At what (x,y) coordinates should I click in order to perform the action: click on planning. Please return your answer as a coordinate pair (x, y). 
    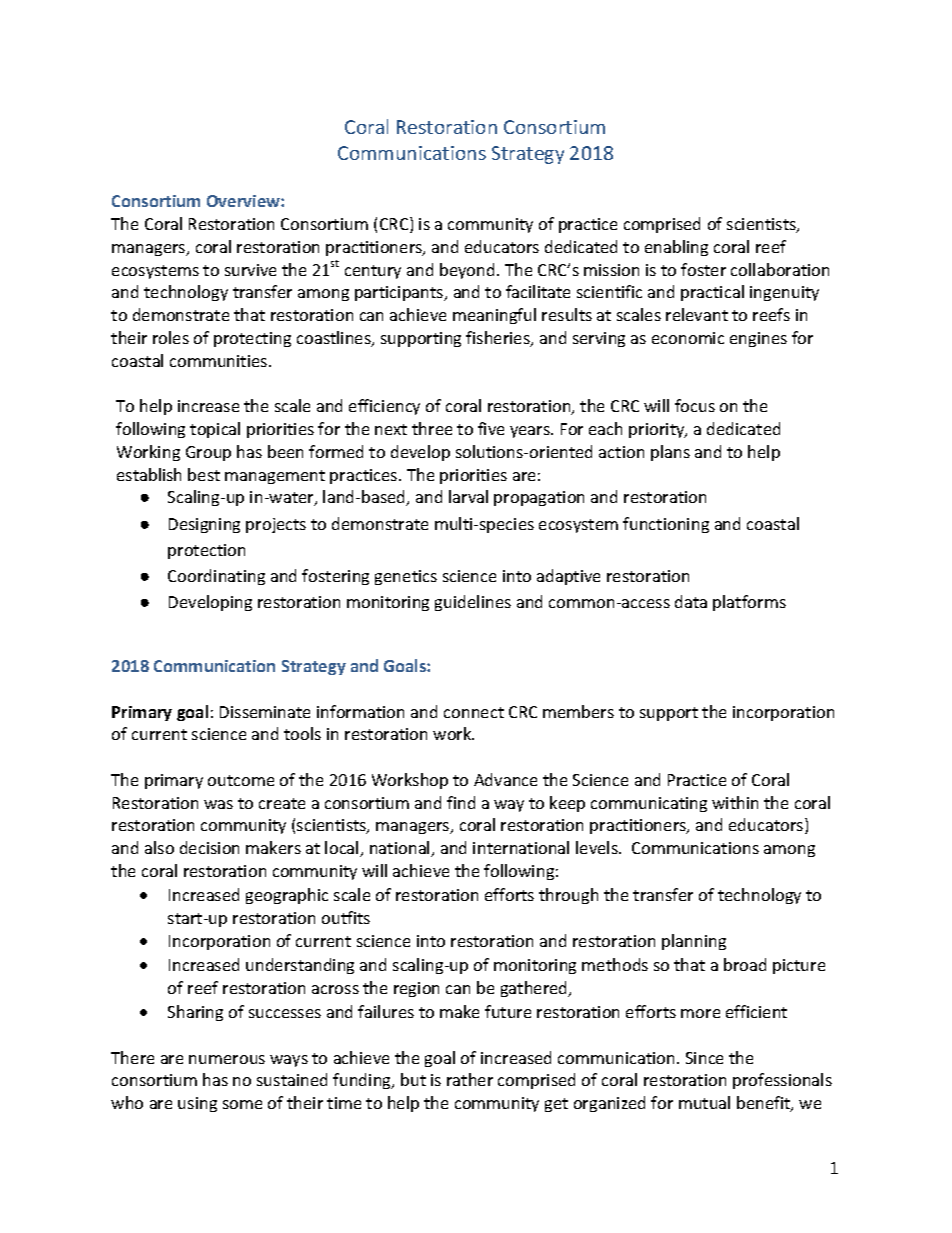
    Looking at the image, I should click on (694, 942).
